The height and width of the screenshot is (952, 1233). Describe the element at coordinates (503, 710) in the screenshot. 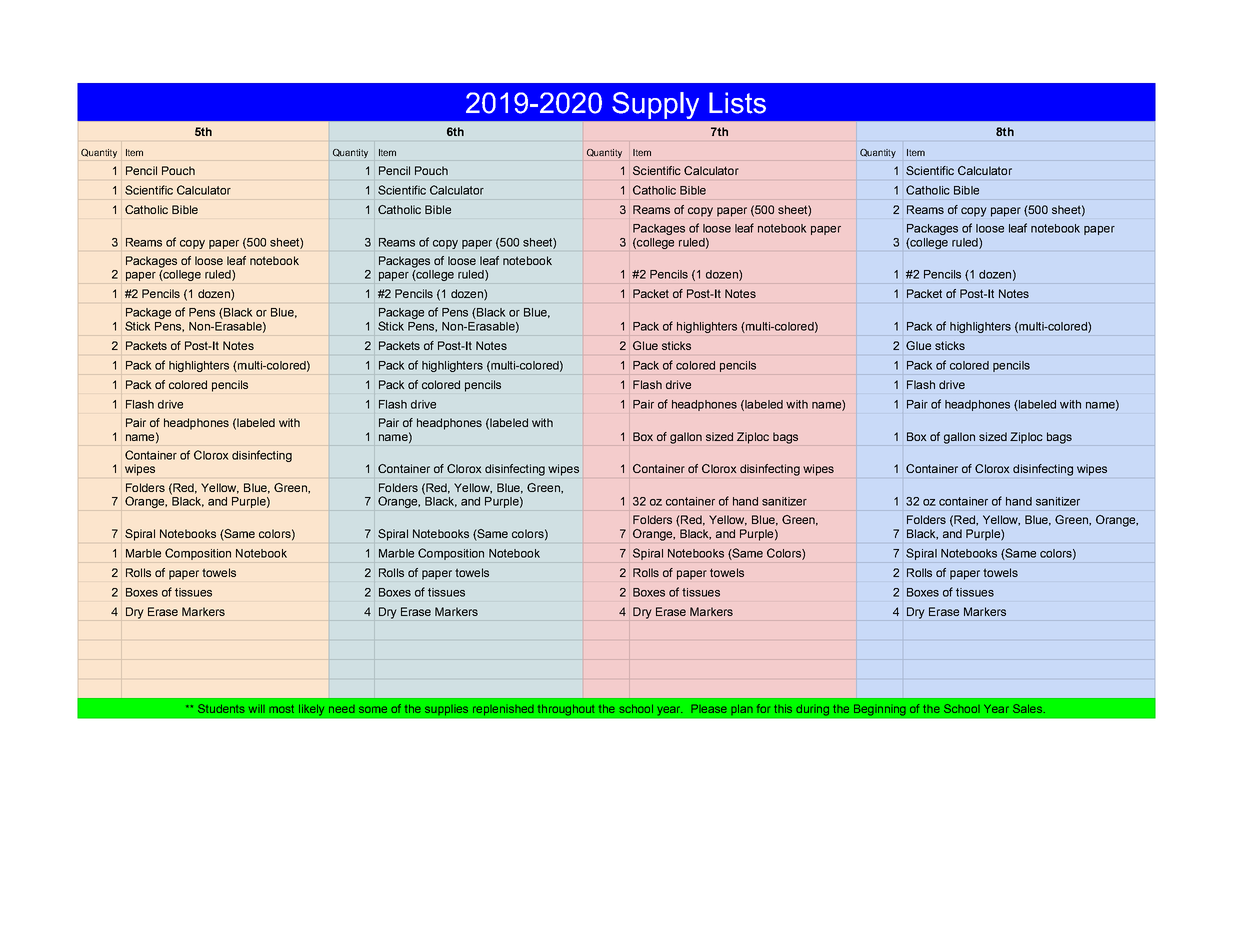

I see `replenished` at that location.
